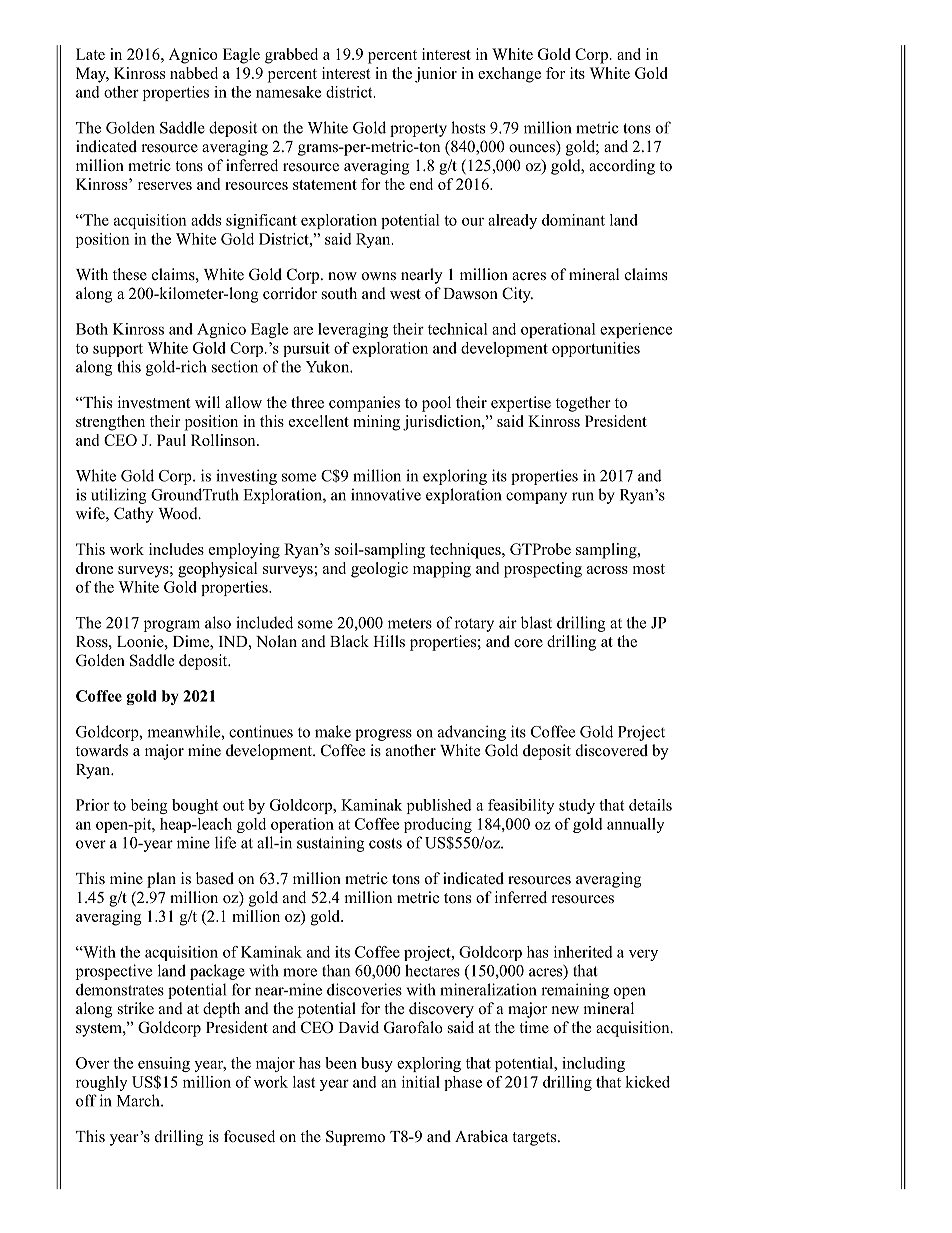  Describe the element at coordinates (149, 806) in the document. I see `being` at that location.
